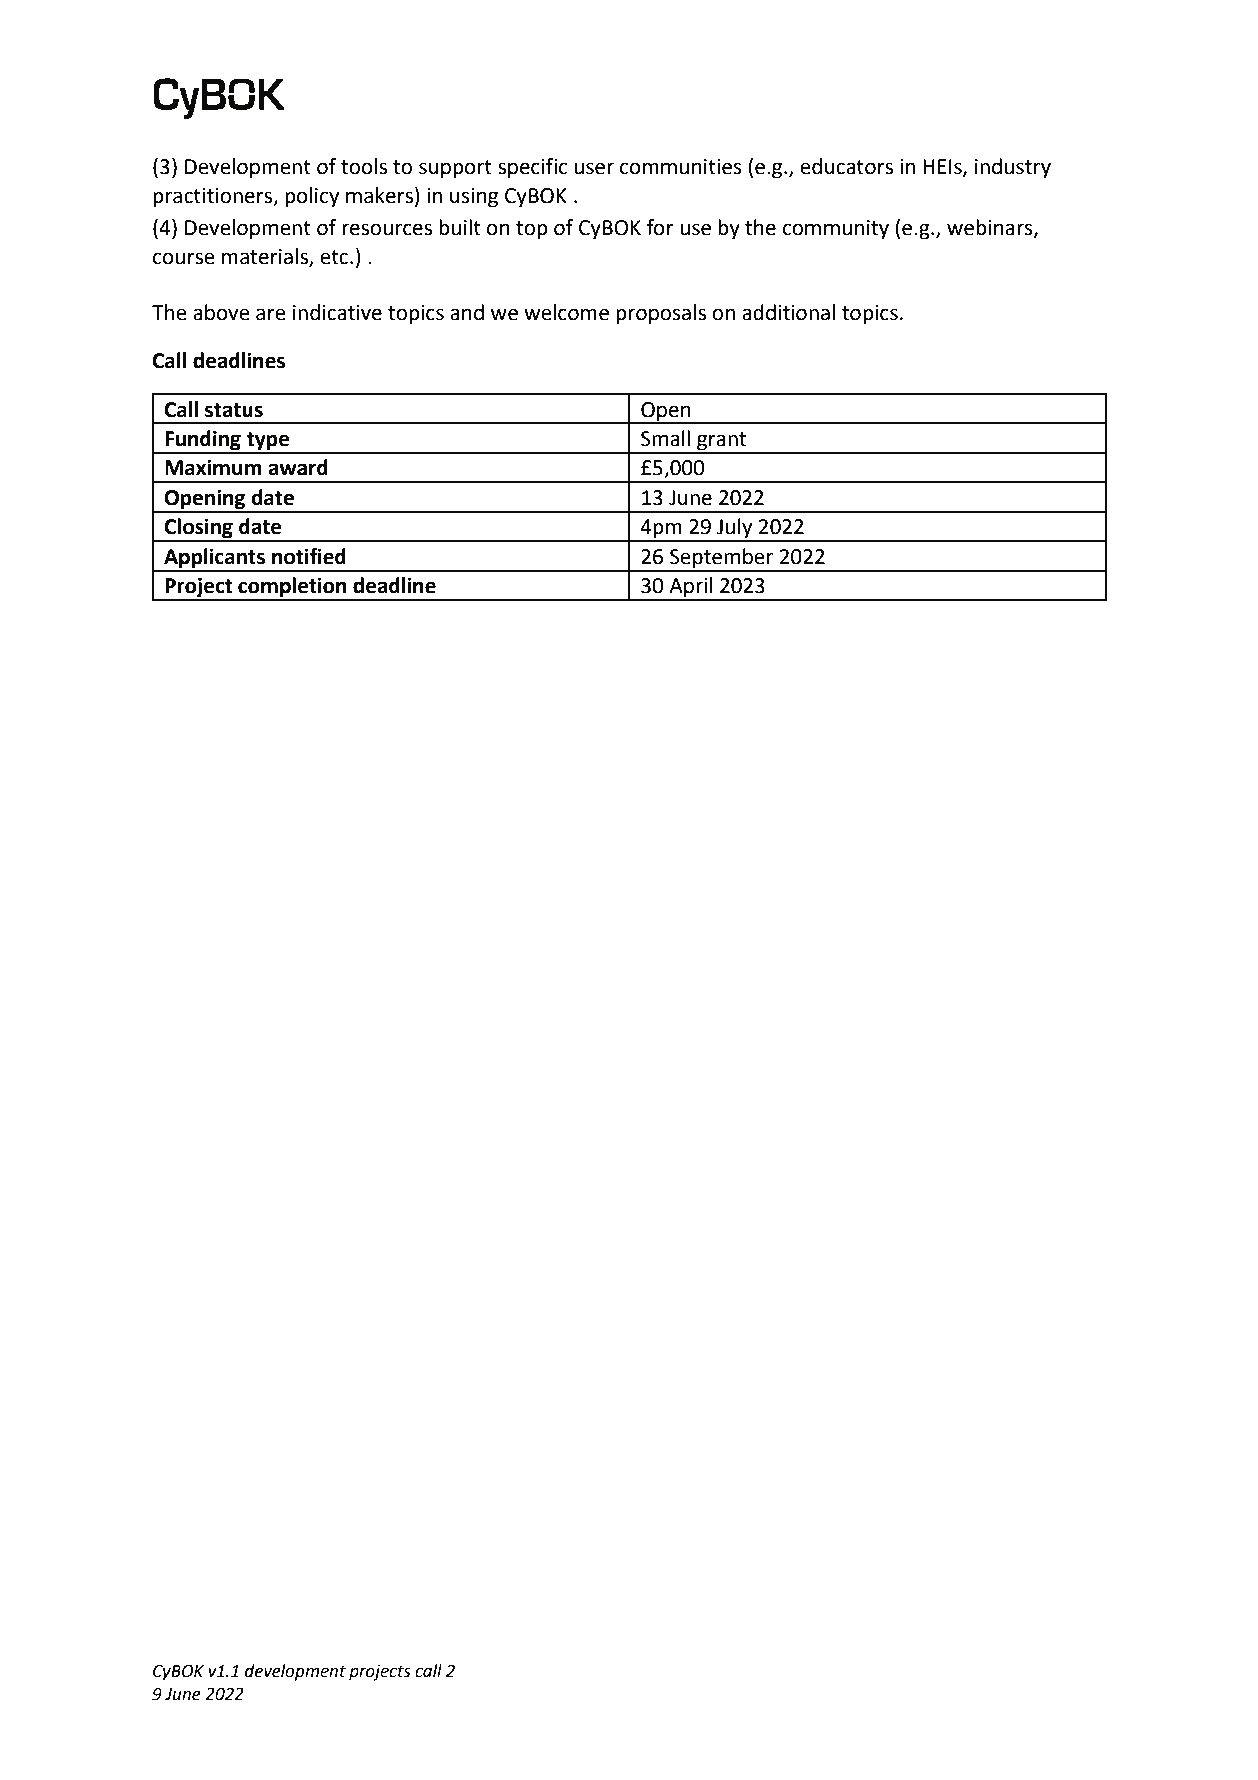 The image size is (1258, 1780). Describe the element at coordinates (268, 442) in the page. I see `type` at that location.
